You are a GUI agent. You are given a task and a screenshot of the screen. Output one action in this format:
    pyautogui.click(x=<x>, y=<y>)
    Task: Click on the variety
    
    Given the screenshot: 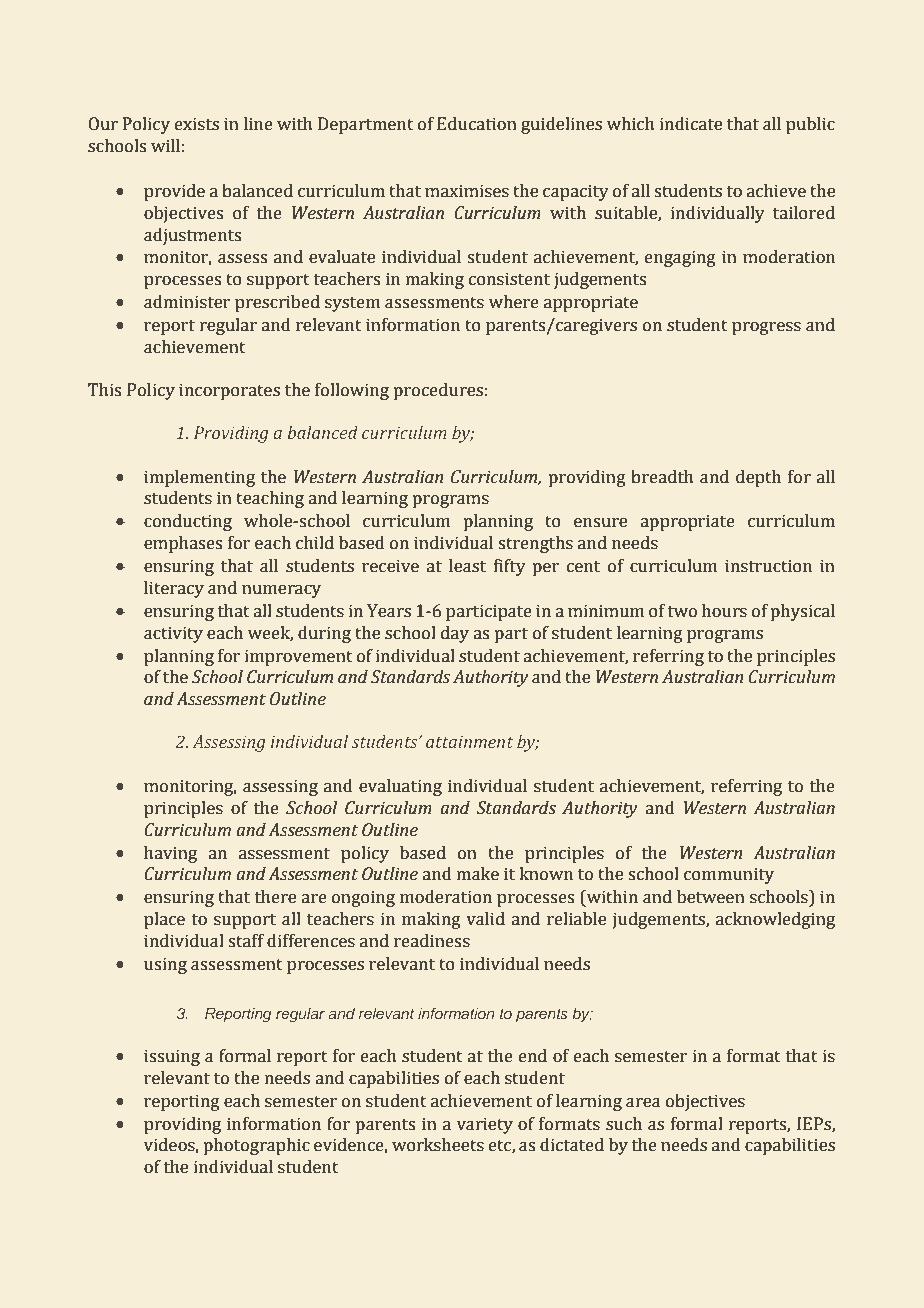 What is the action you would take?
    pyautogui.click(x=485, y=1125)
